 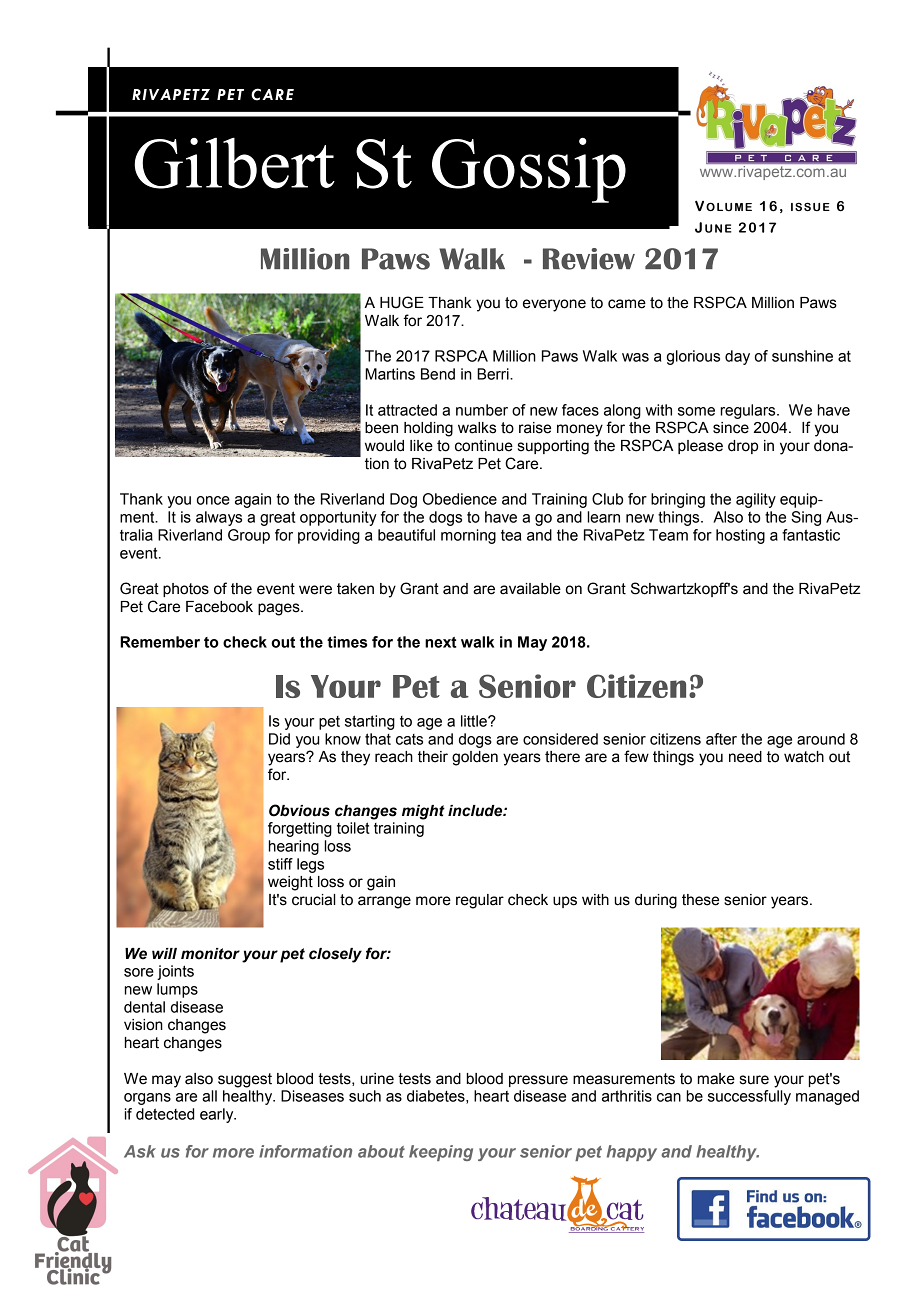 What do you see at coordinates (589, 259) in the page?
I see `Review` at bounding box center [589, 259].
